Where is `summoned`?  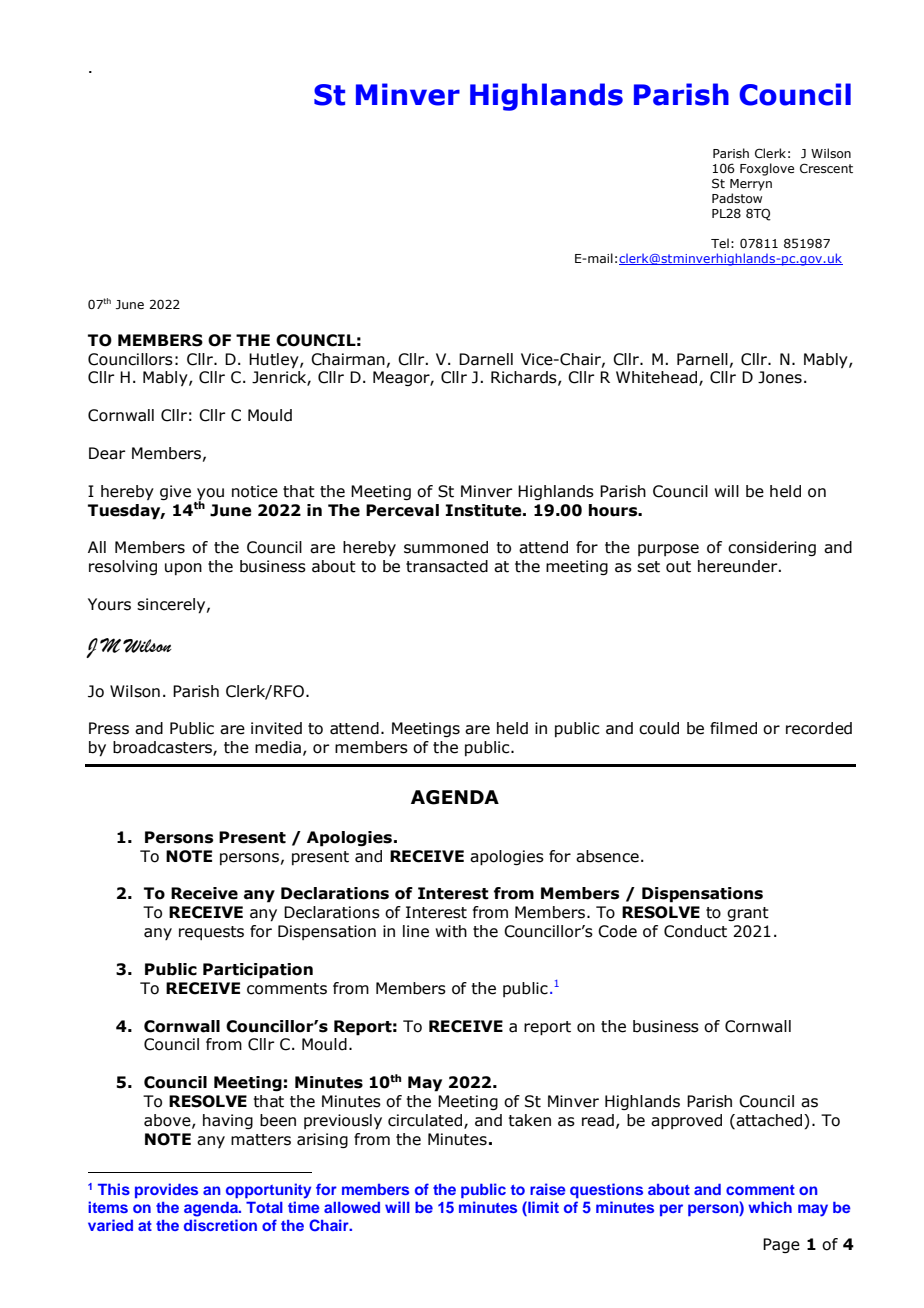 summoned is located at coordinates (446, 547).
